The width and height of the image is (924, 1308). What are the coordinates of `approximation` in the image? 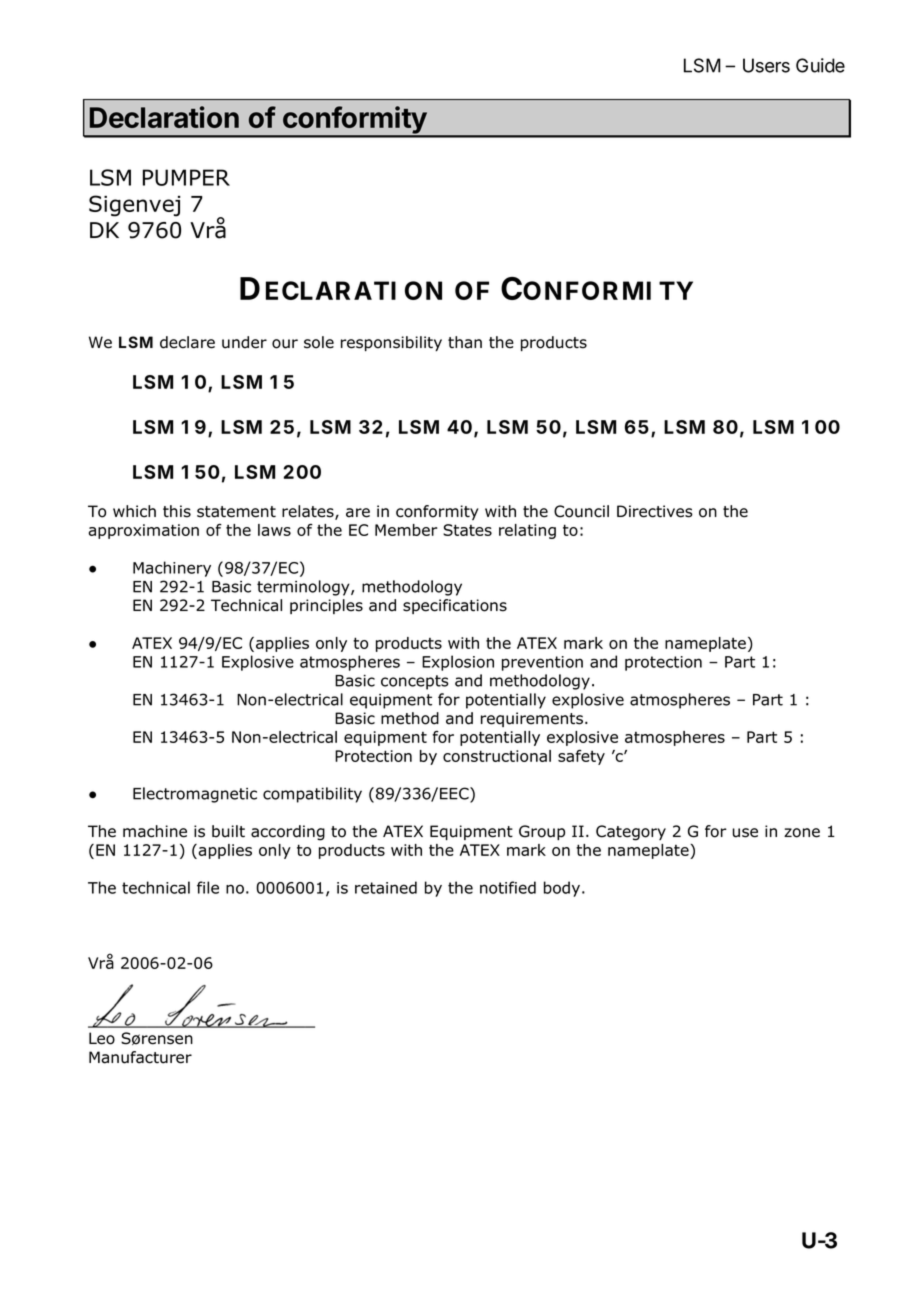 It's located at (143, 531).
